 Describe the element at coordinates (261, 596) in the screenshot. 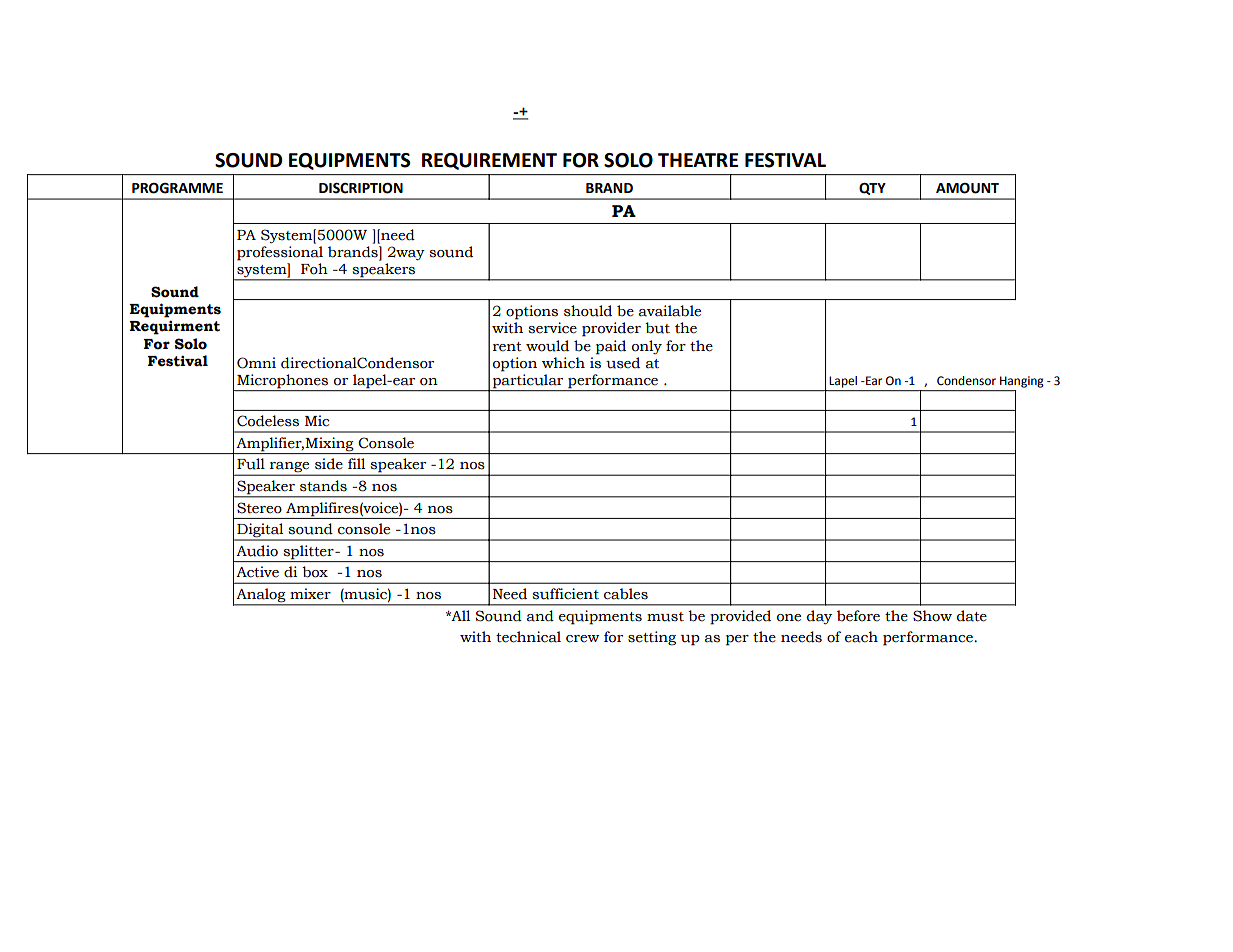

I see `Analog` at that location.
